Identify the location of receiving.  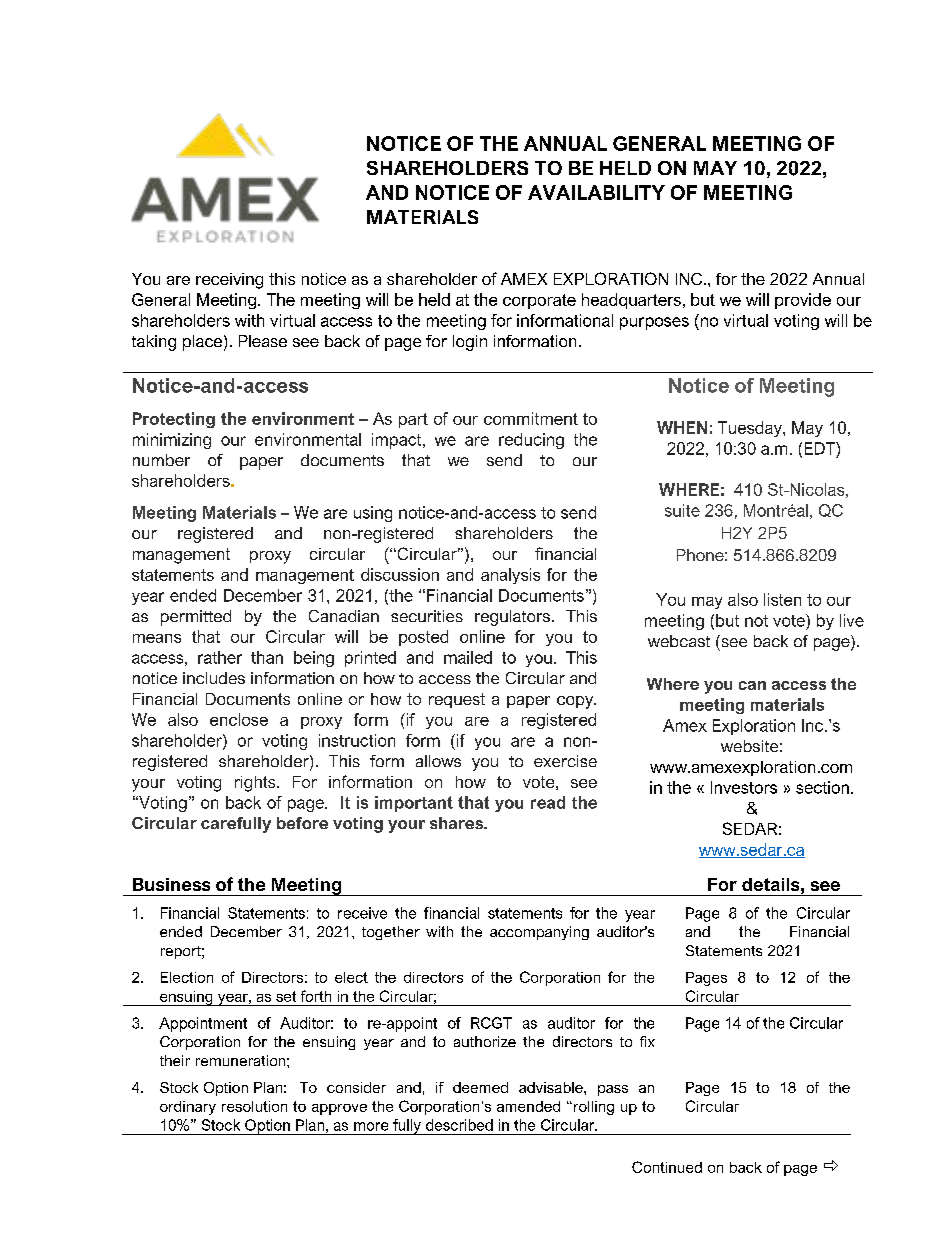
(229, 281).
